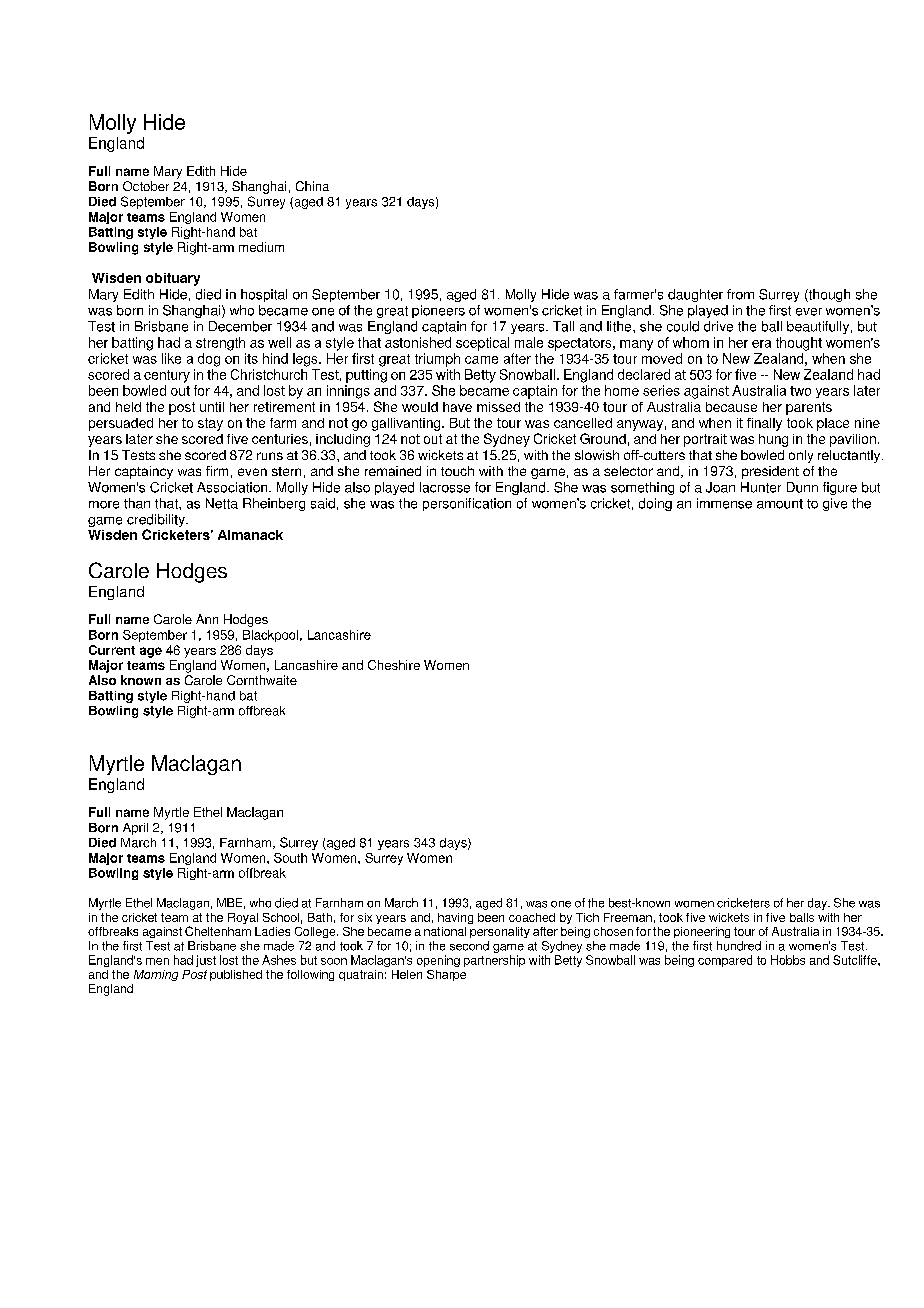  I want to click on amount, so click(780, 504).
